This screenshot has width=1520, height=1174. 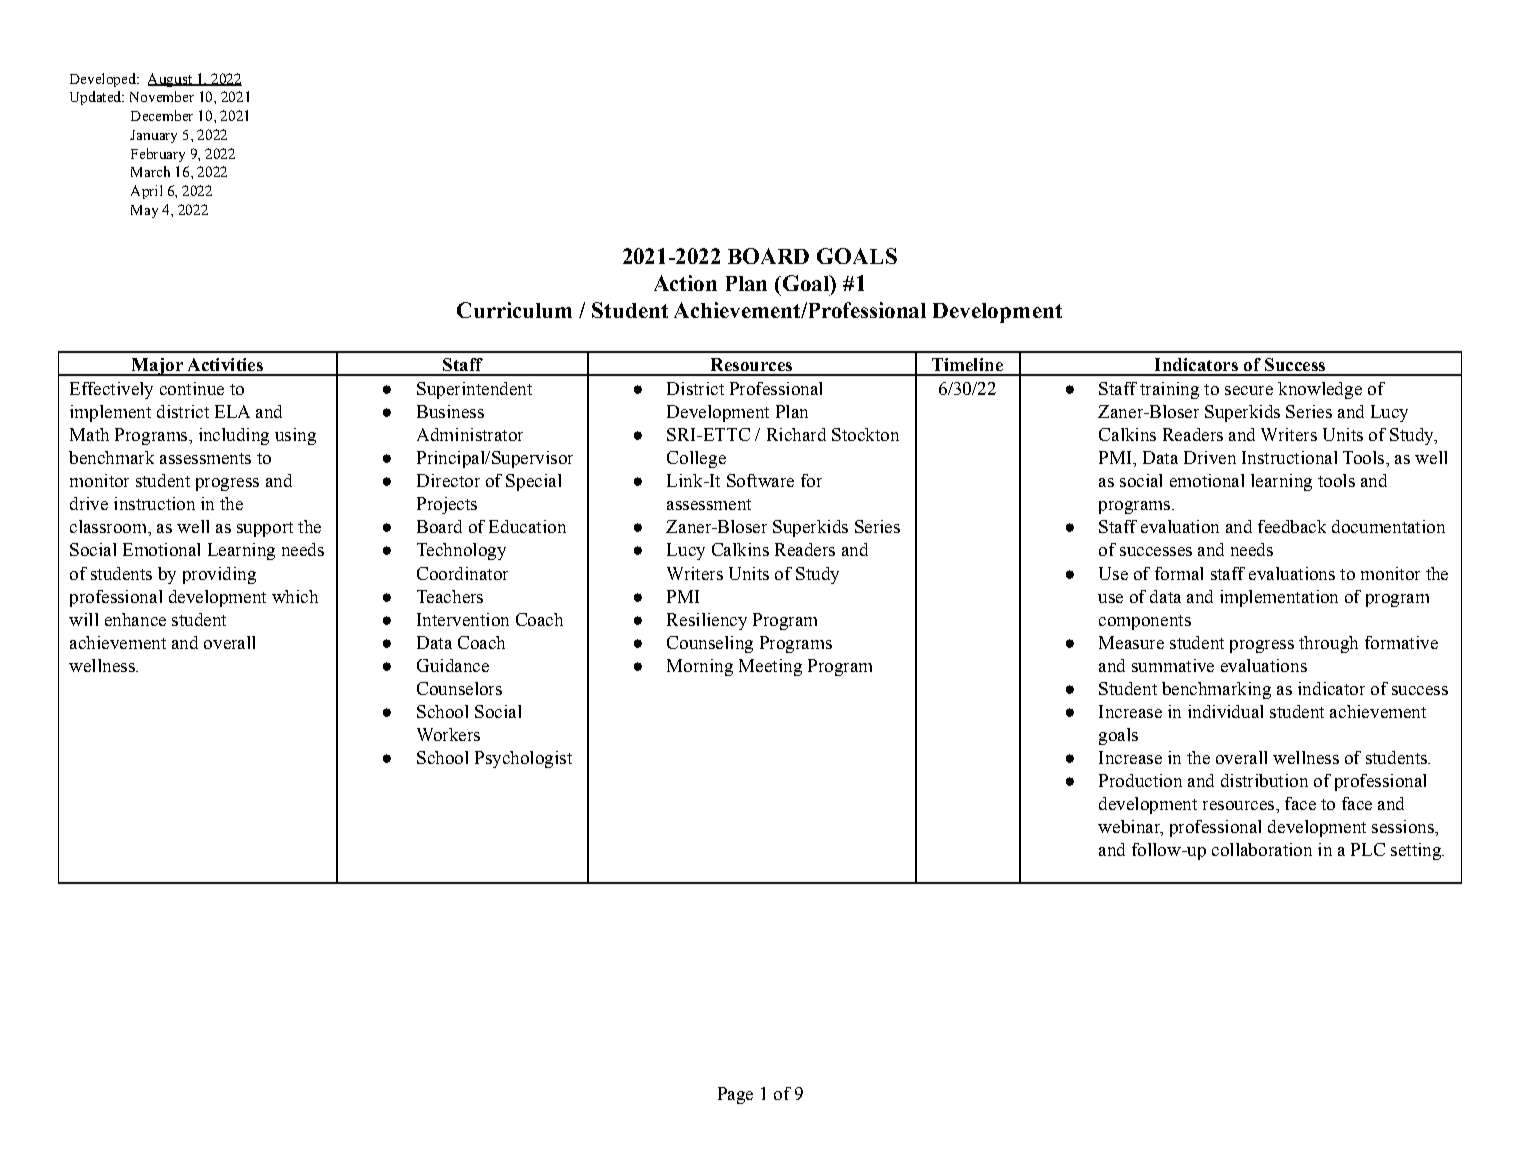 I want to click on distribution, so click(x=1264, y=780).
